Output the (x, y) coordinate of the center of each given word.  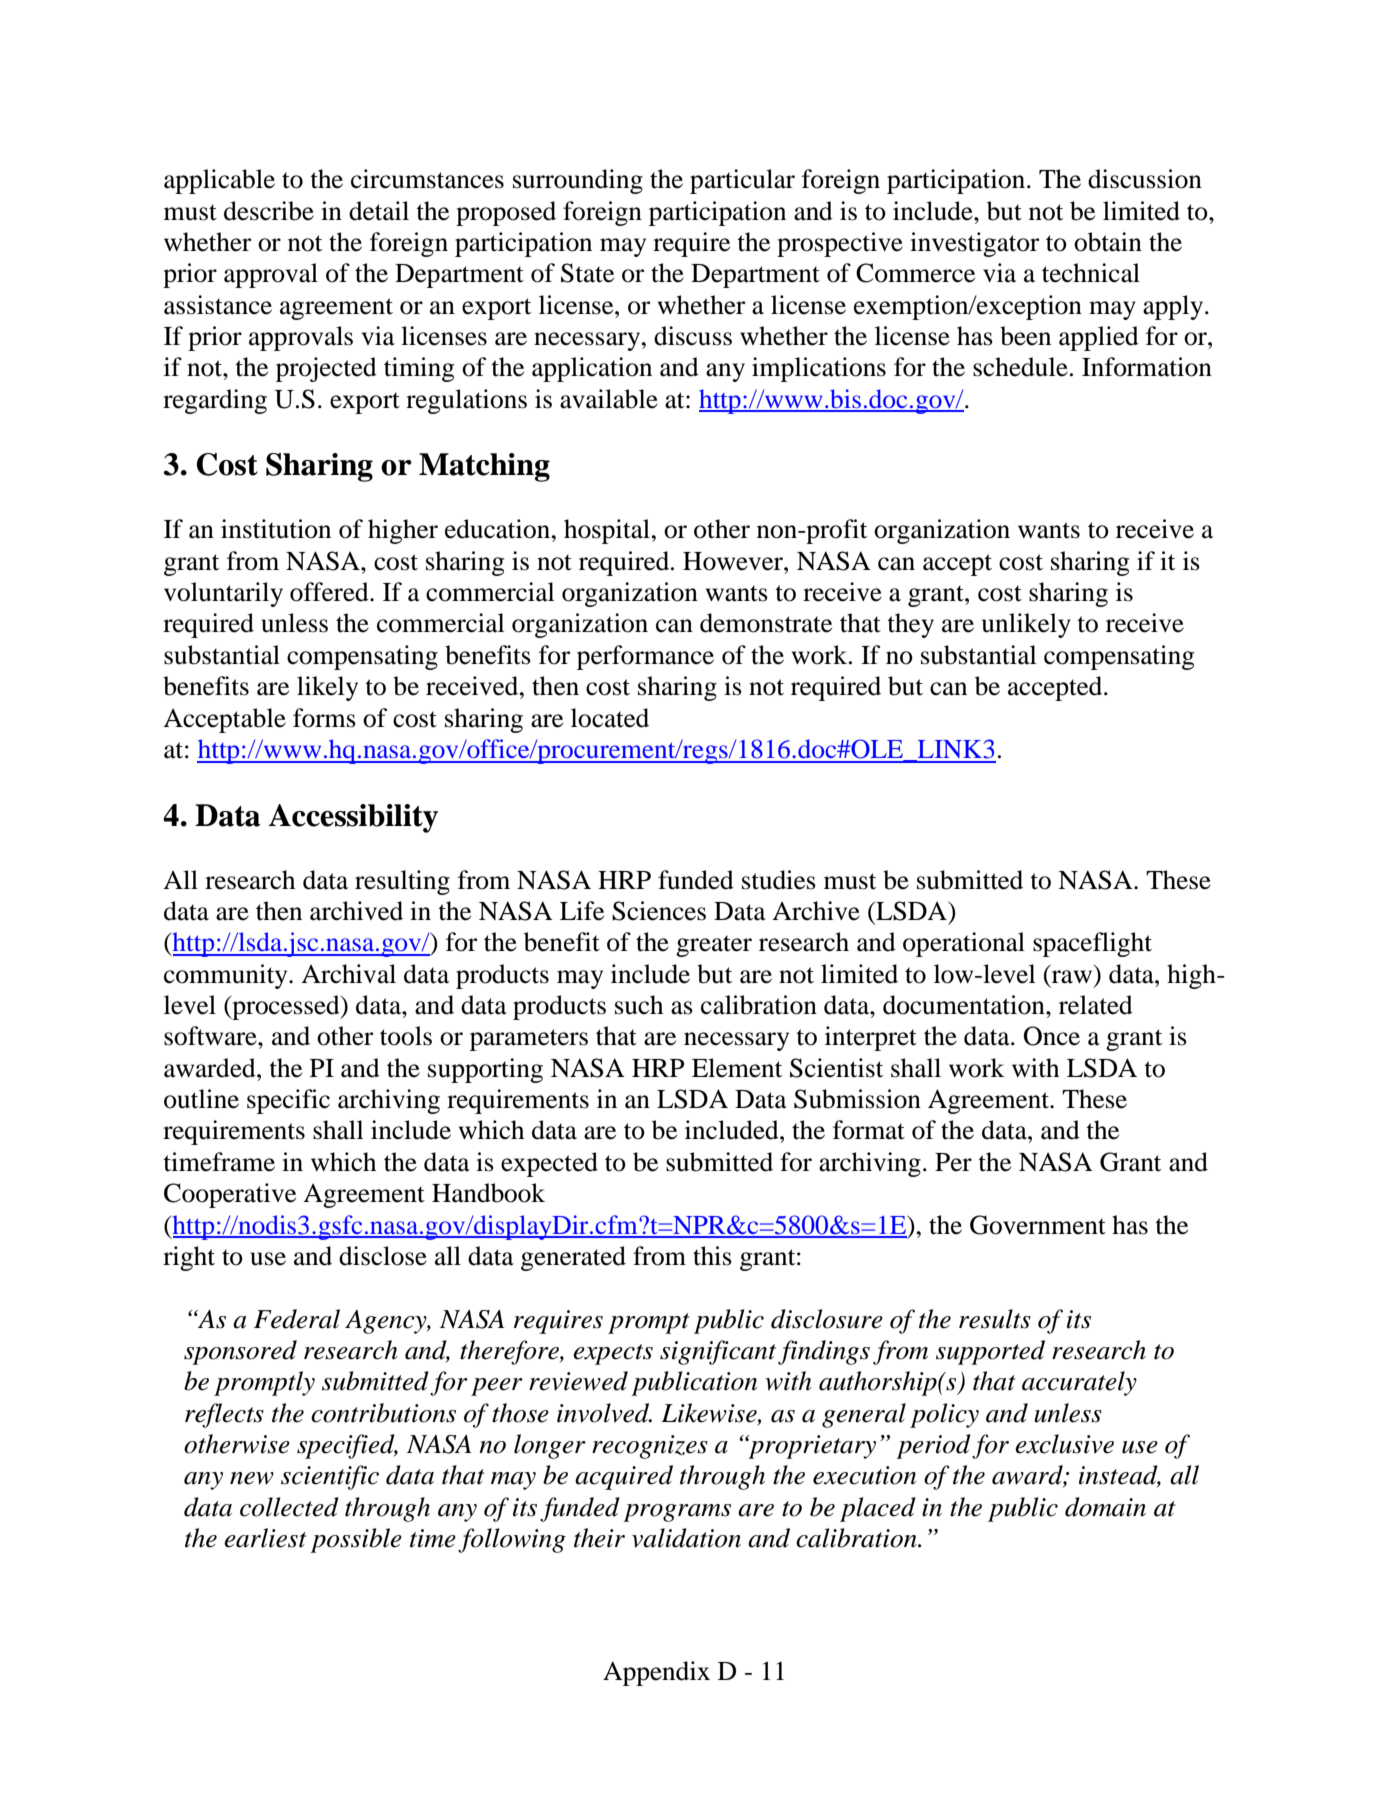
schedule (1020, 367)
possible (356, 1540)
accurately (1079, 1383)
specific (288, 1101)
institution (276, 529)
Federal (297, 1319)
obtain (1108, 242)
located (610, 718)
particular (742, 181)
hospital (607, 531)
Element (737, 1068)
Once (1052, 1036)
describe (269, 211)
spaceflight (1092, 944)
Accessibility (353, 818)
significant (718, 1352)
